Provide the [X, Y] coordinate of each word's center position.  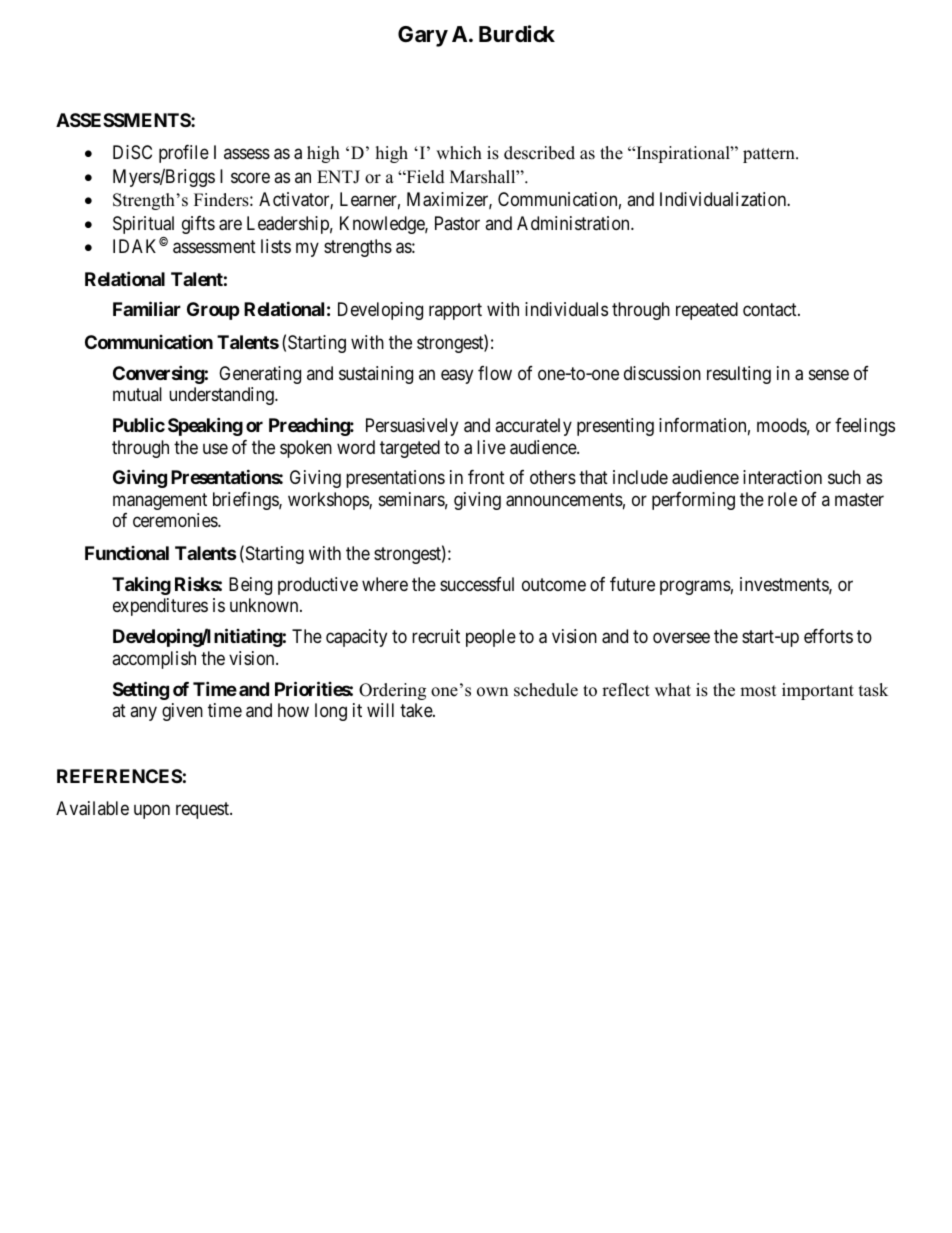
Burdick [517, 34]
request [203, 810]
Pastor [457, 223]
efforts [828, 636]
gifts [198, 225]
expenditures [160, 607]
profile [184, 154]
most [758, 691]
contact [771, 310]
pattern [770, 155]
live [491, 447]
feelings [865, 427]
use [215, 448]
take [417, 710]
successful [477, 584]
